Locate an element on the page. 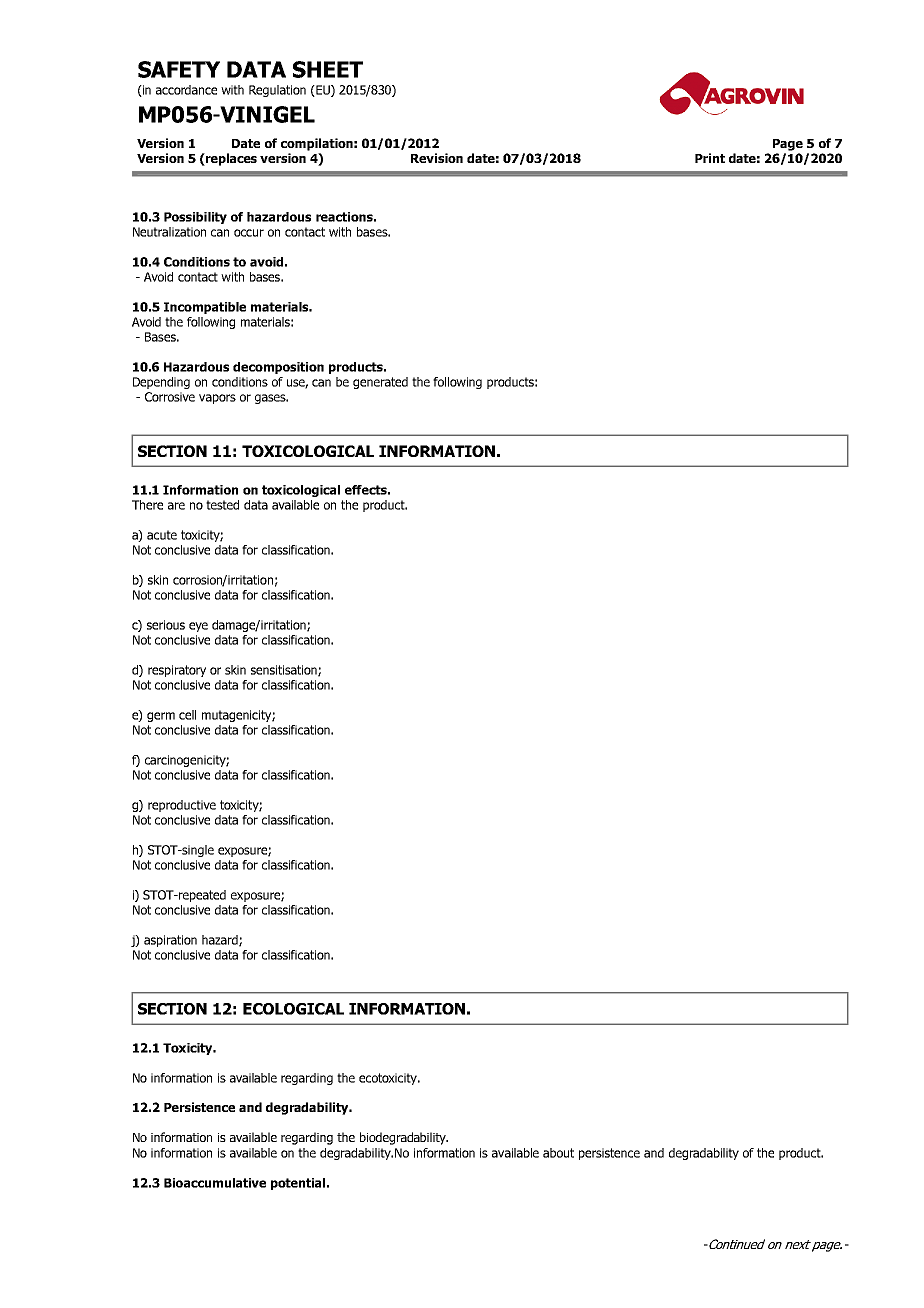 The height and width of the document is (1308, 924). Revision is located at coordinates (437, 158).
